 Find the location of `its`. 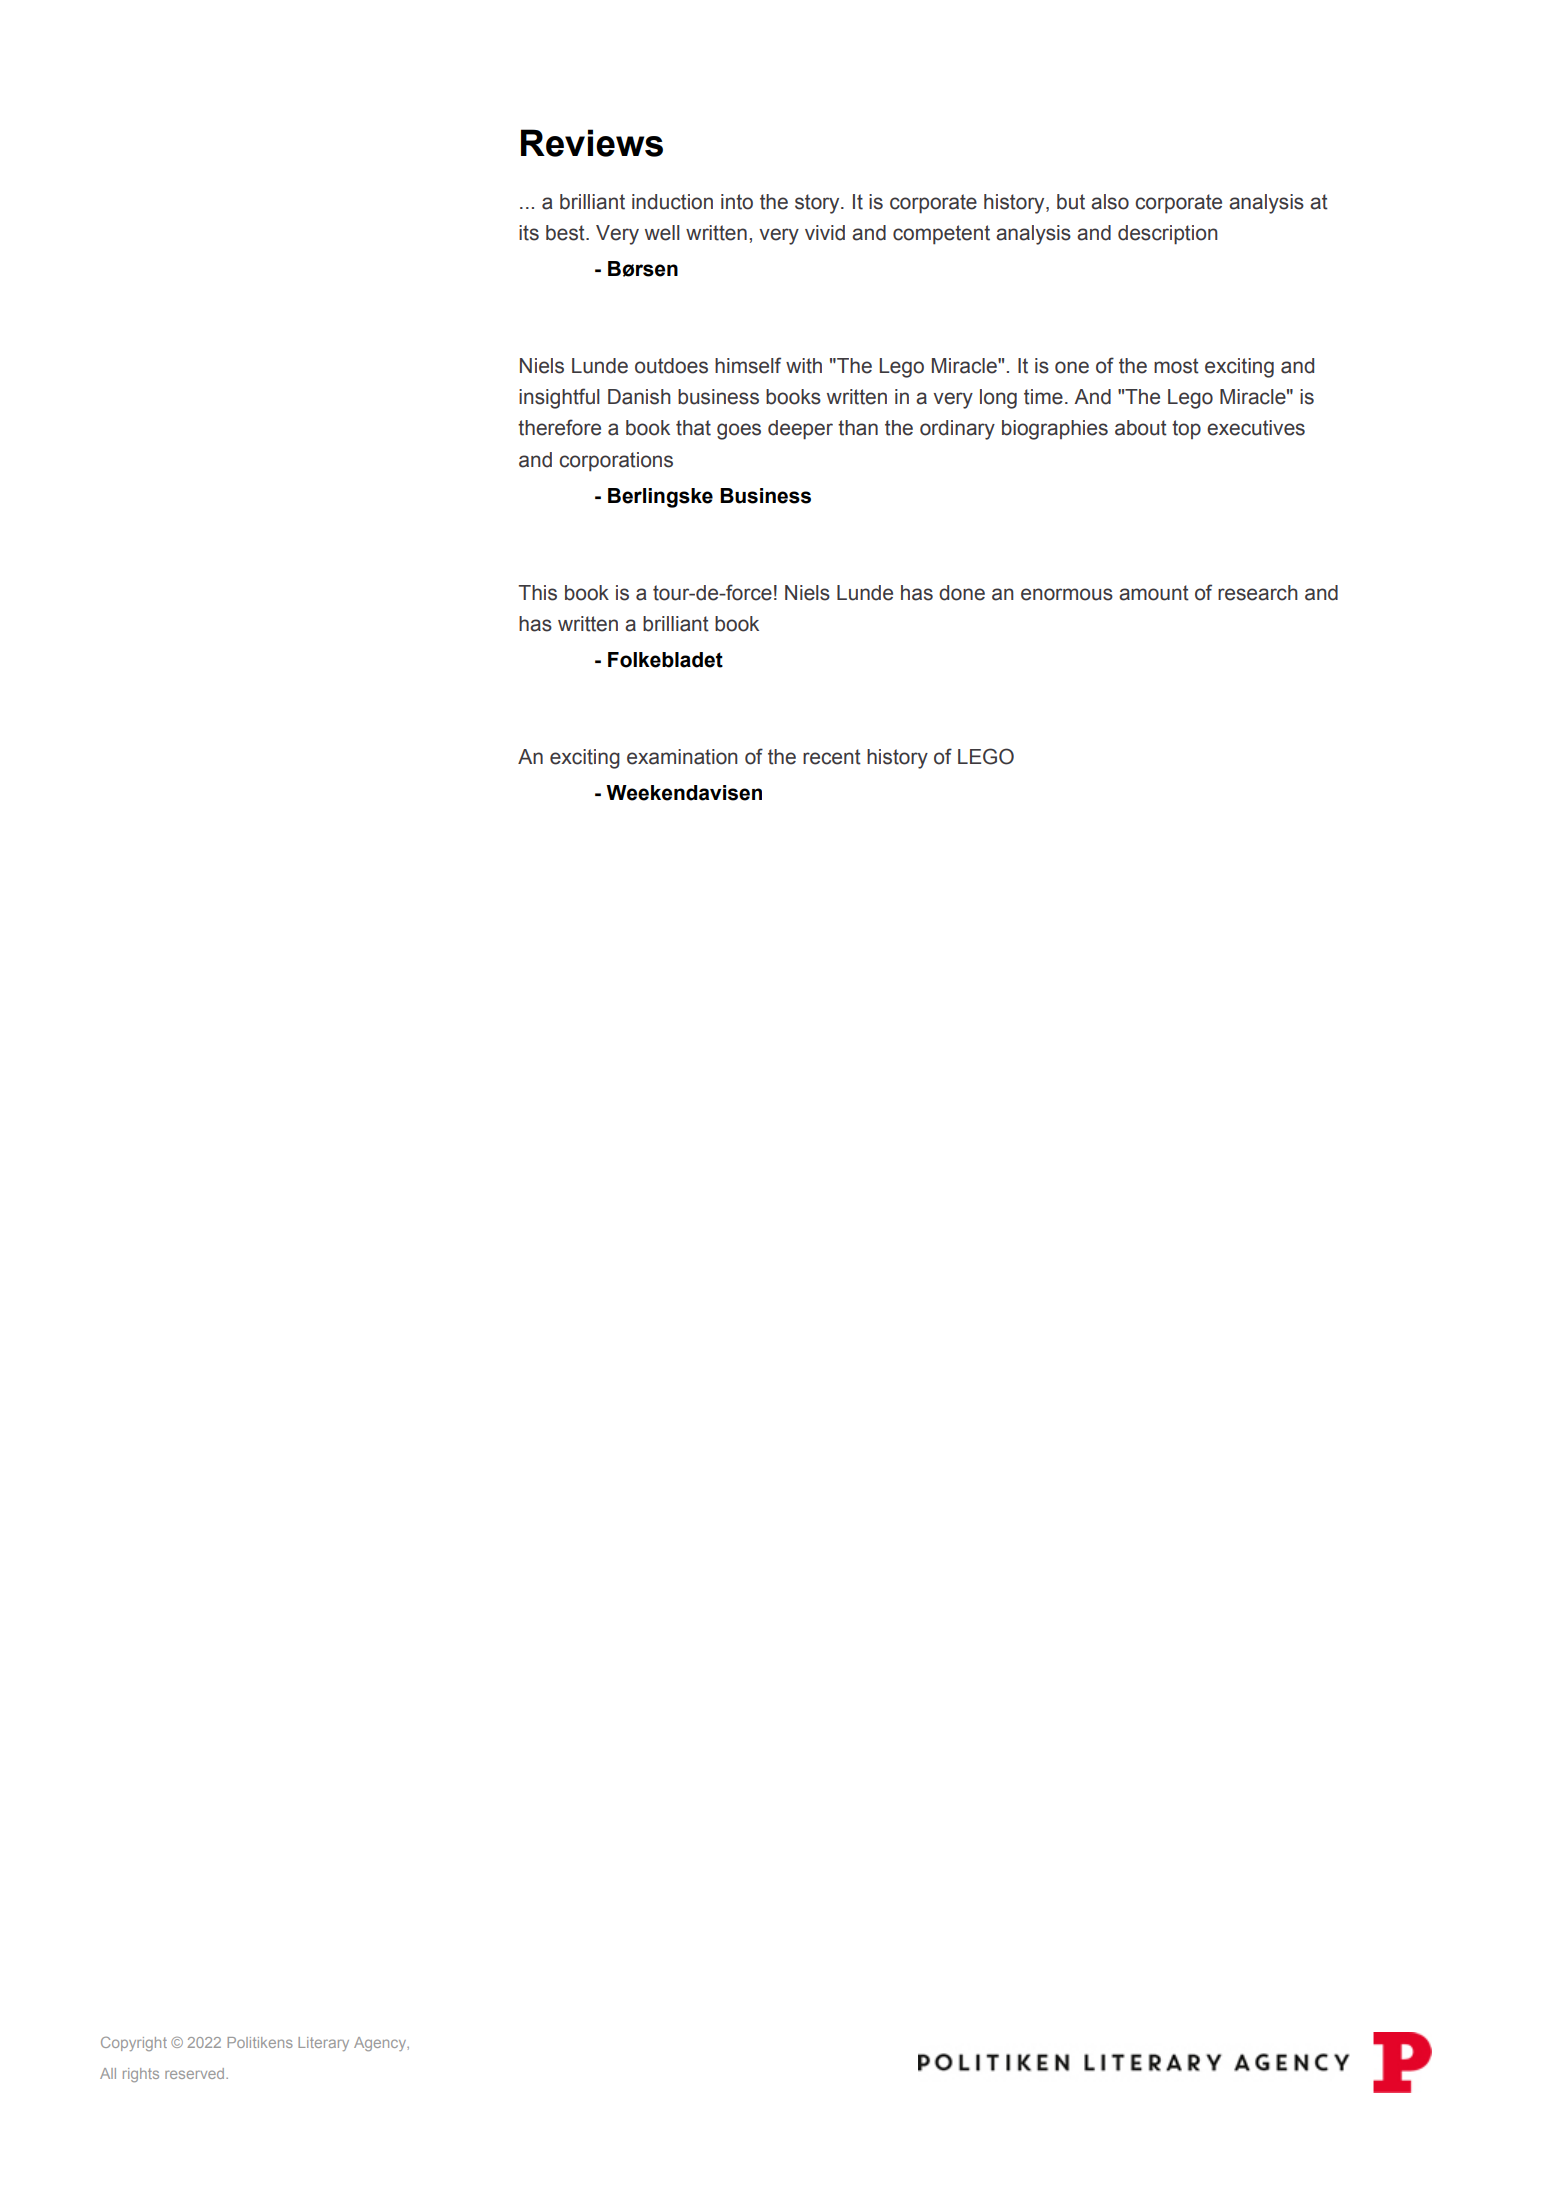

its is located at coordinates (529, 233).
